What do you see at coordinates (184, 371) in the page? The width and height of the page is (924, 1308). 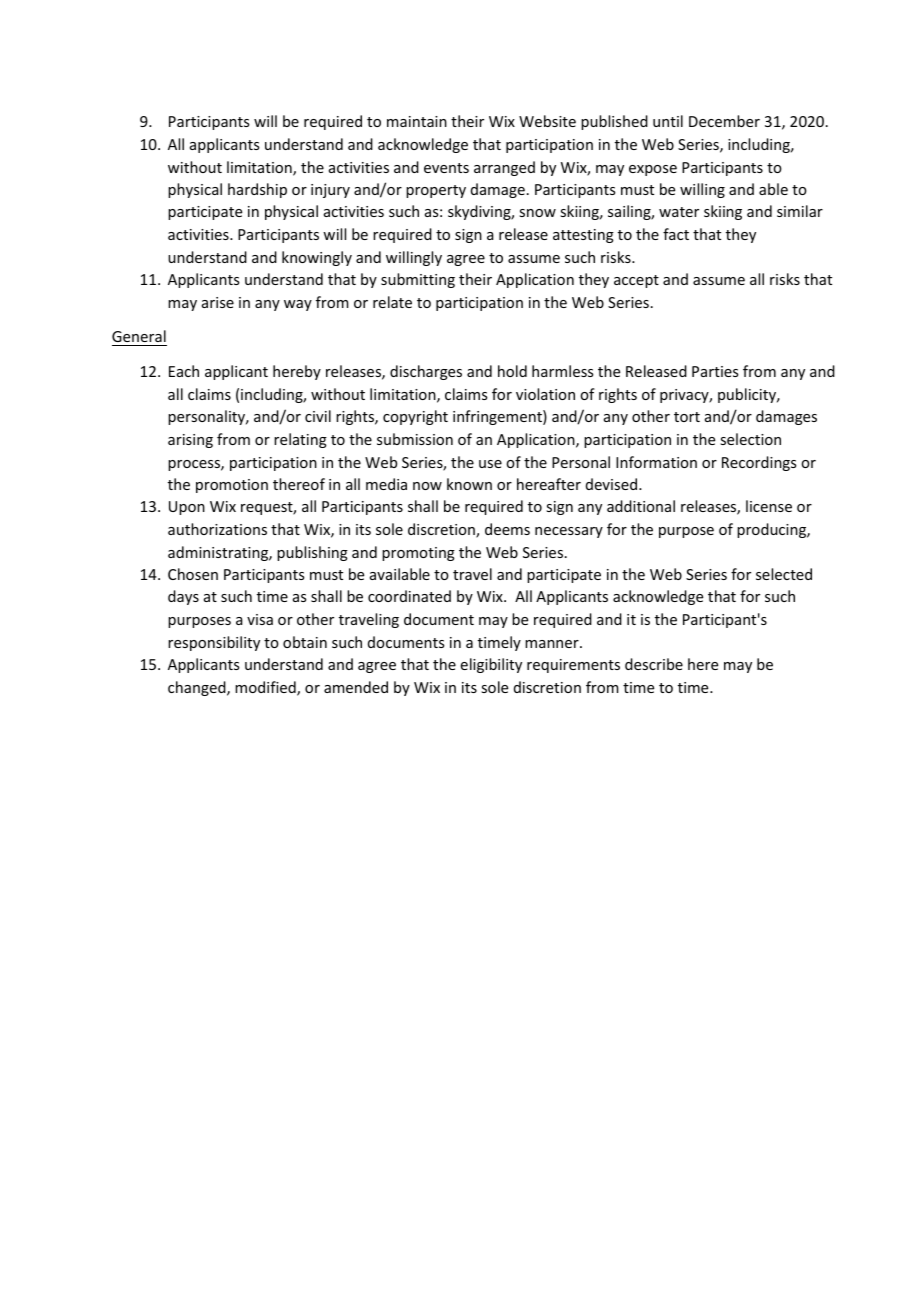 I see `Each` at bounding box center [184, 371].
